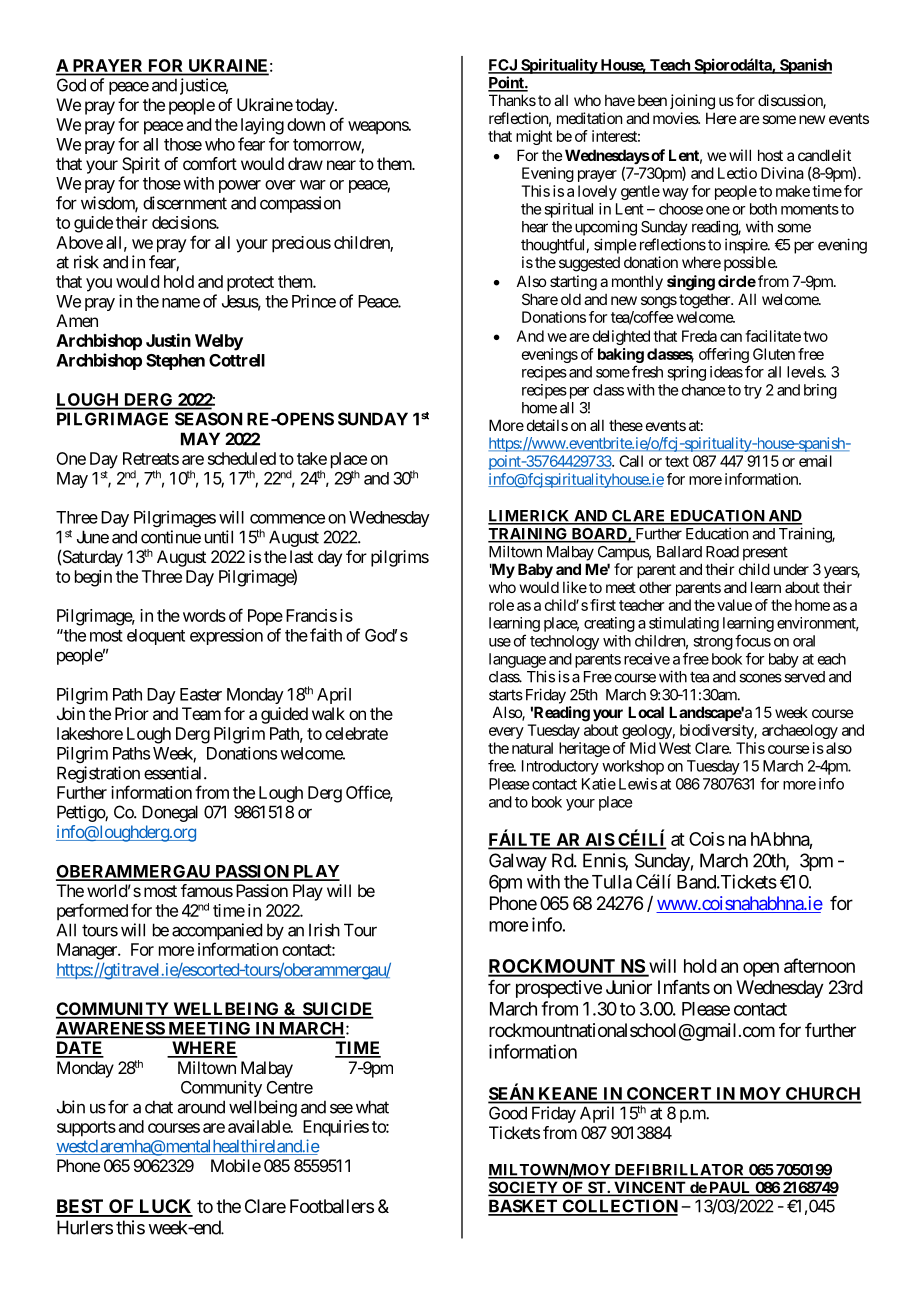  I want to click on focus, so click(753, 640).
